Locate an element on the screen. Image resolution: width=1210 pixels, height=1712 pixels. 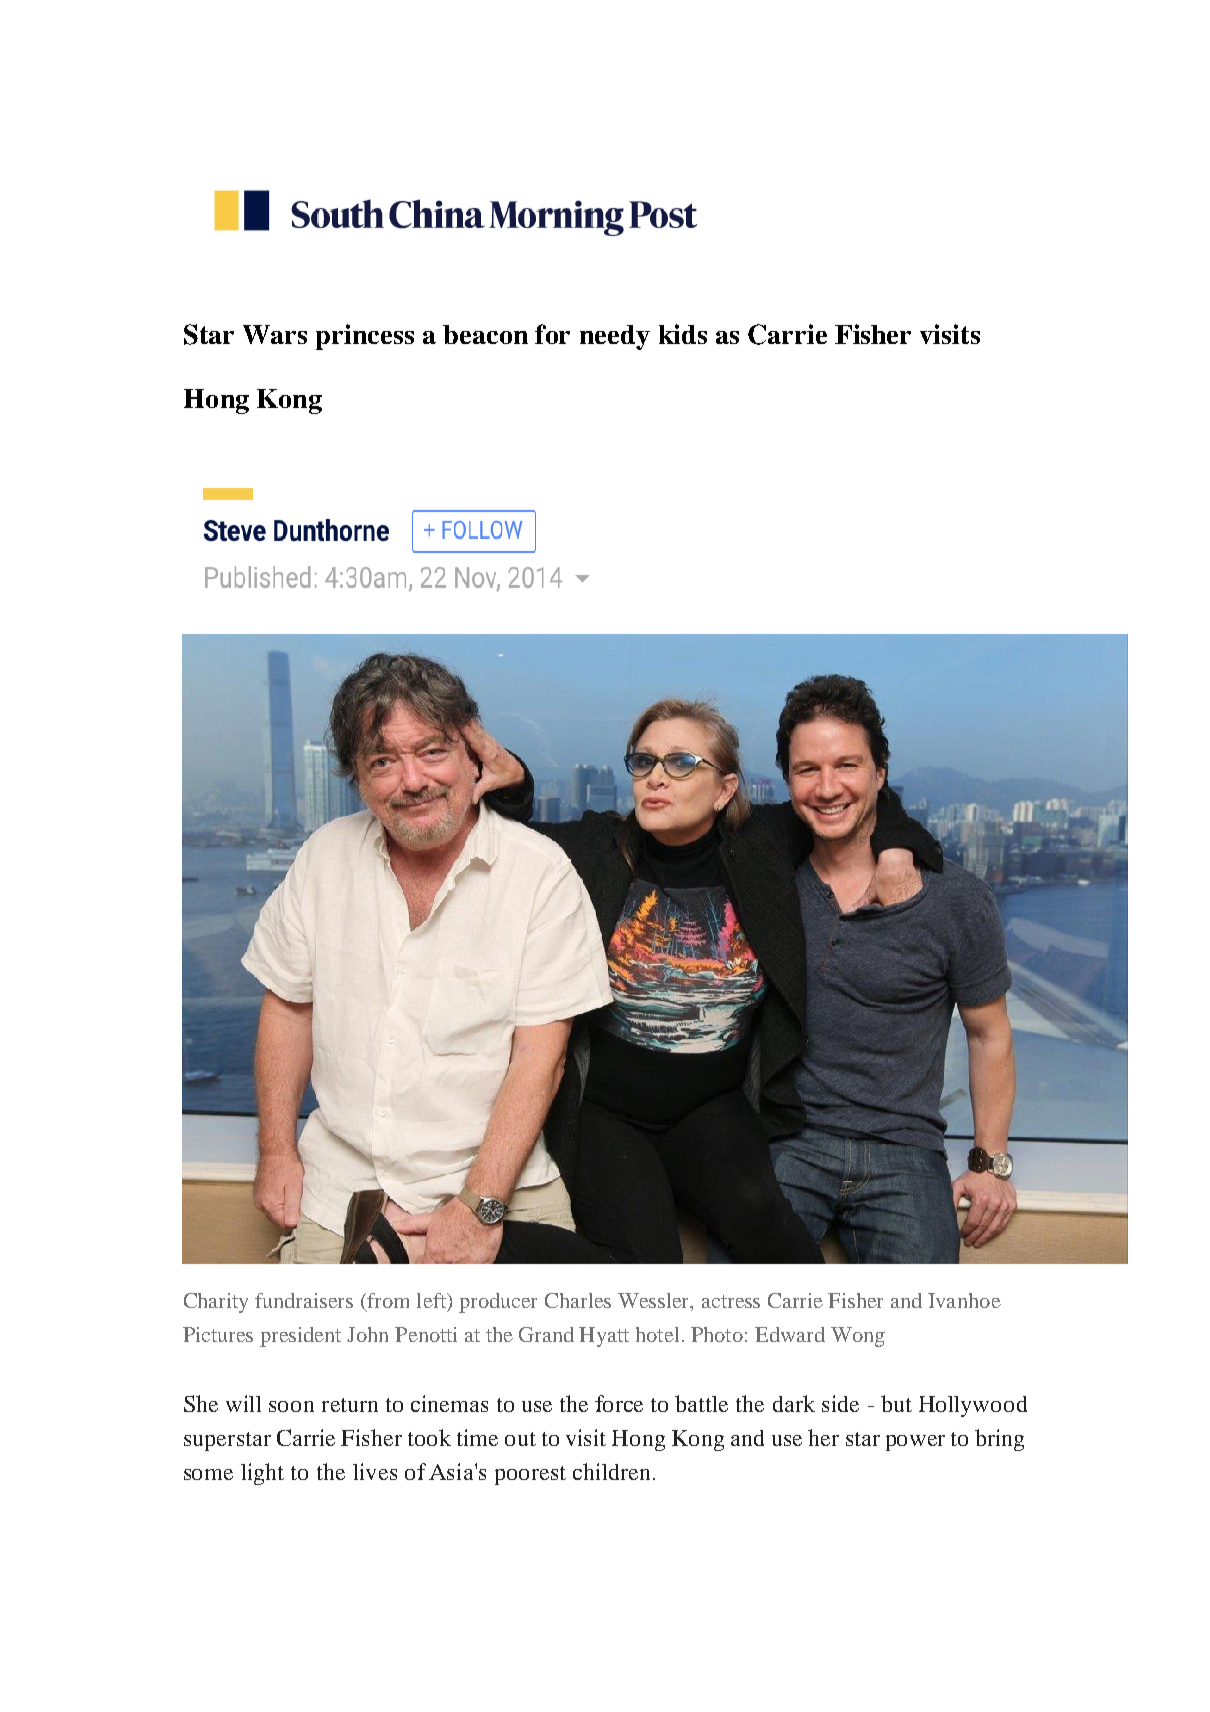
Charles is located at coordinates (578, 1300).
